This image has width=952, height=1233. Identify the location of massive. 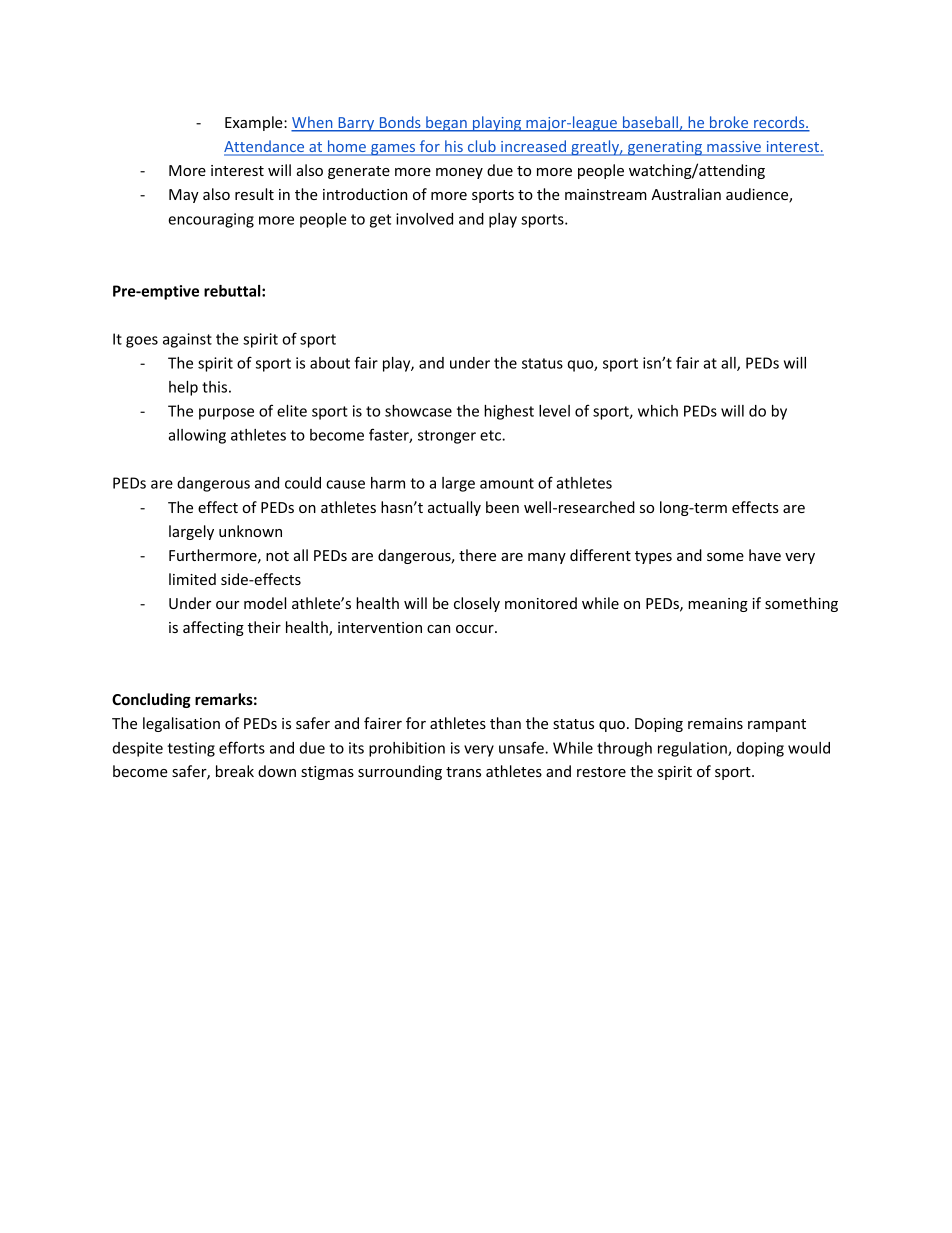
(734, 148).
